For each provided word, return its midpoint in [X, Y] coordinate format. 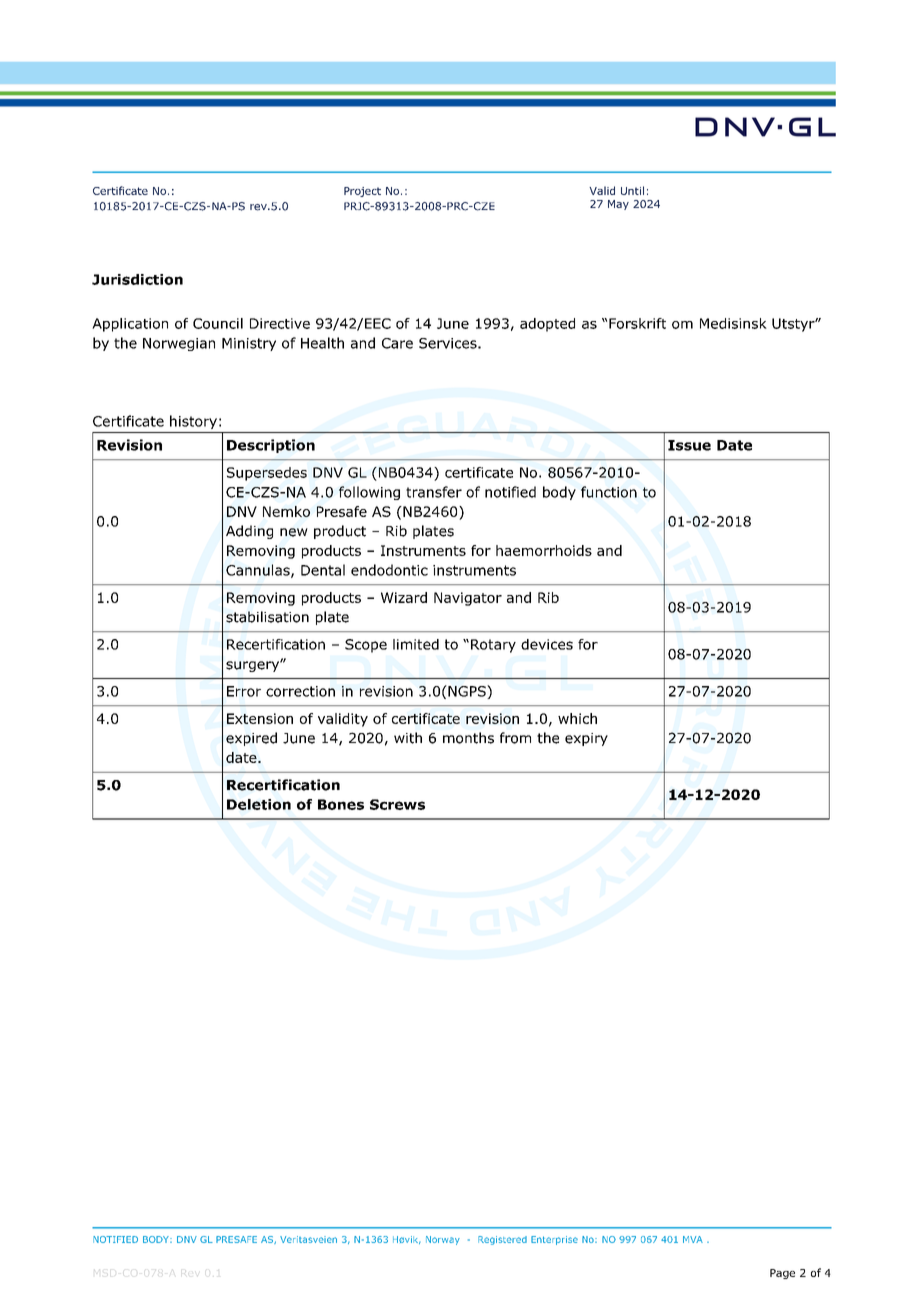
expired [251, 739]
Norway [443, 1240]
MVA [693, 1239]
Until [632, 190]
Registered [502, 1240]
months [468, 738]
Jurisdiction [137, 279]
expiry [586, 739]
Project [362, 192]
